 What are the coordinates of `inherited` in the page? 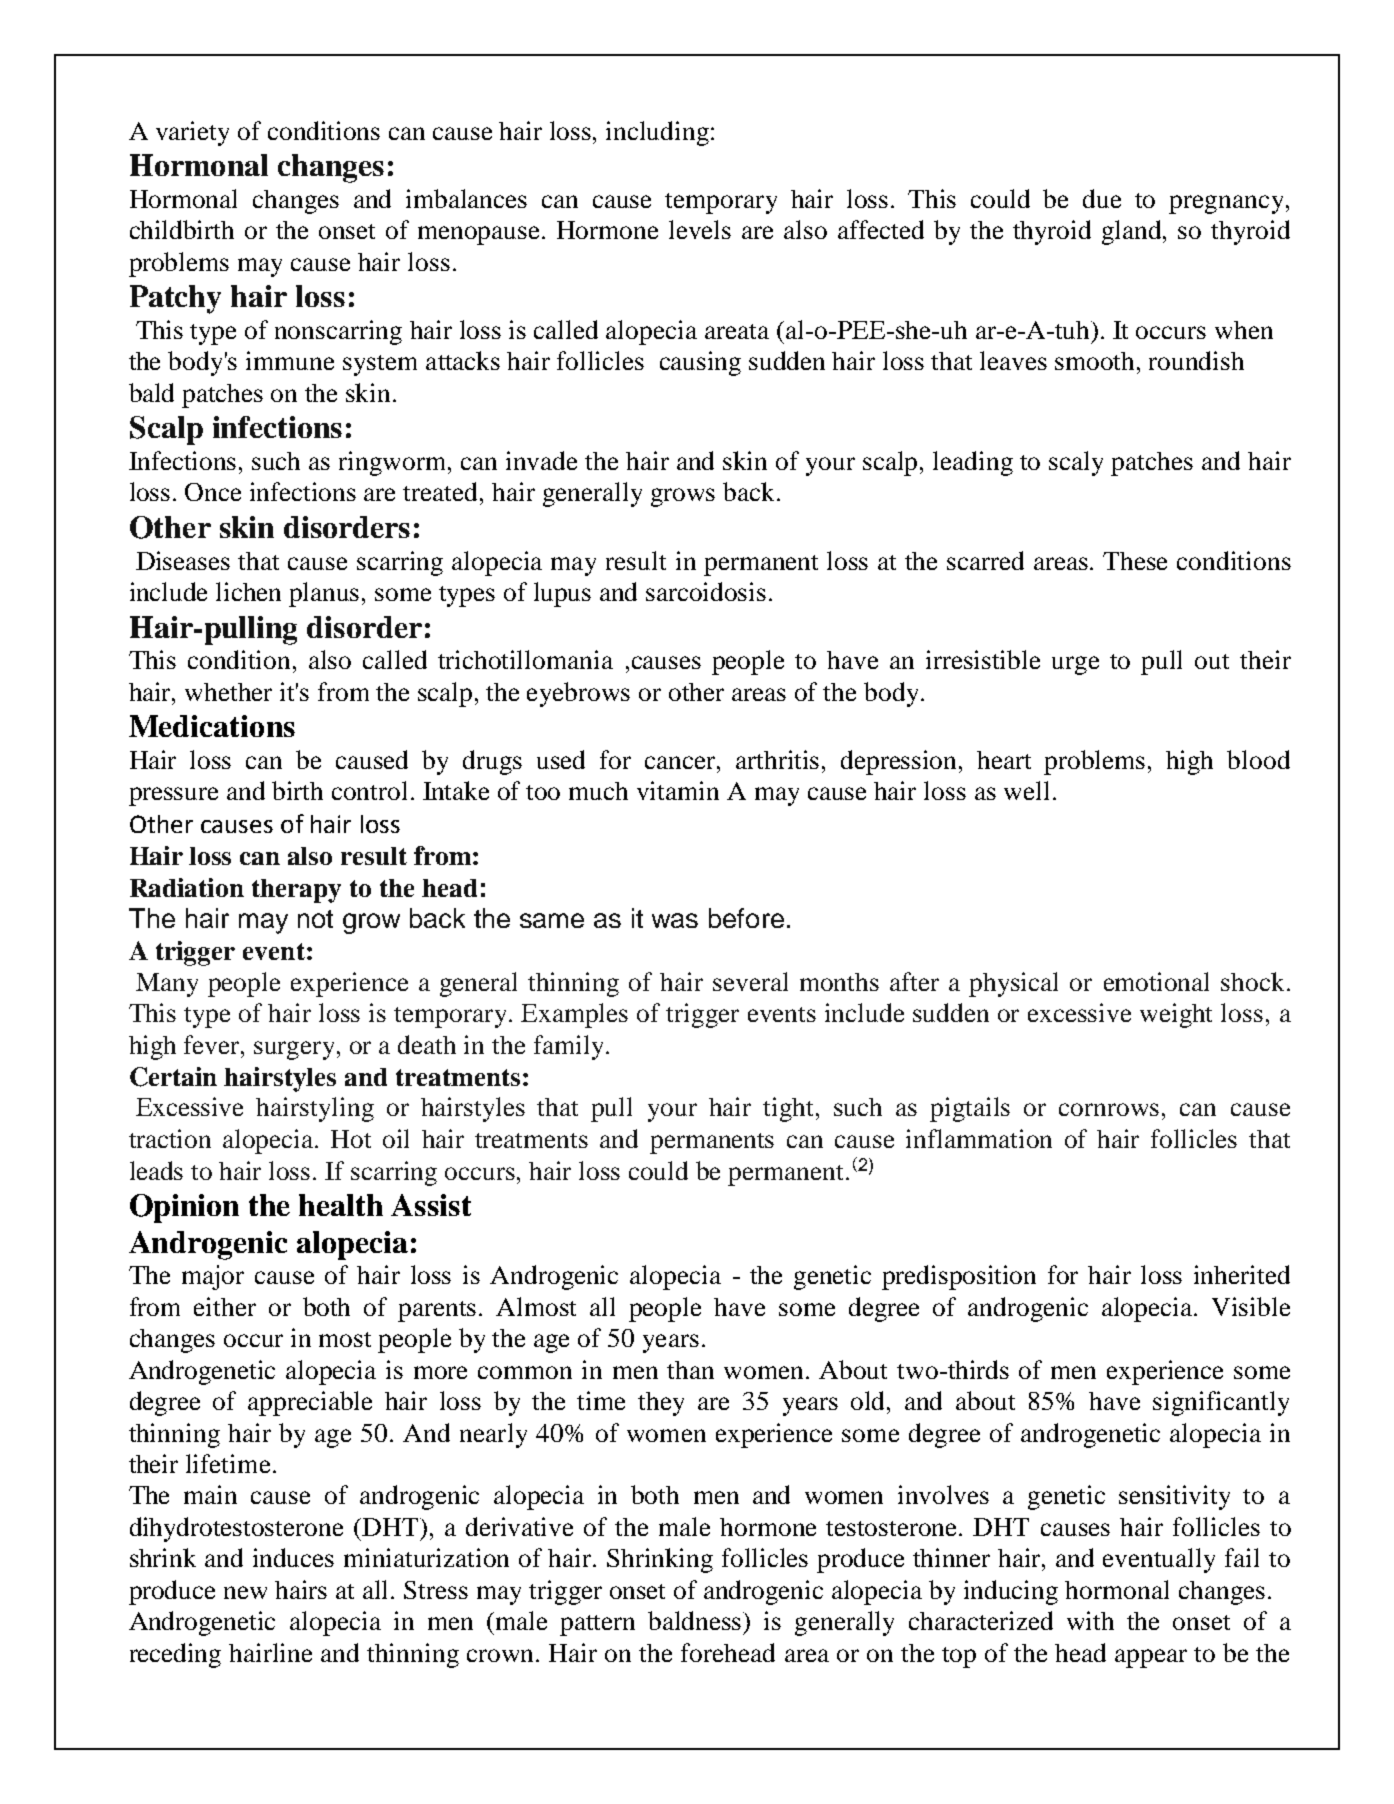 It's located at (1242, 1274).
